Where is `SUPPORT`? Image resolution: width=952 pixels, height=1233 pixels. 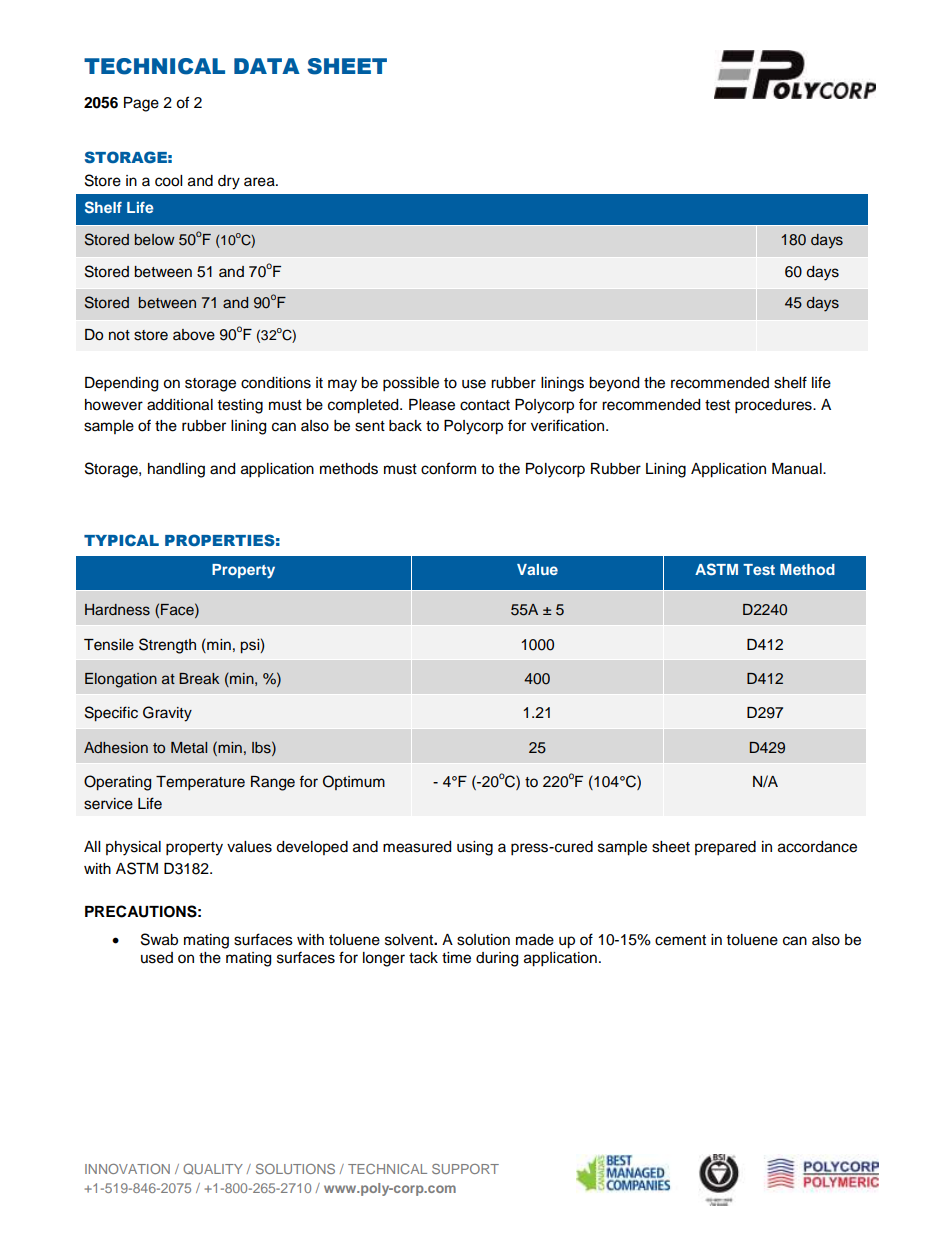 SUPPORT is located at coordinates (465, 1169).
